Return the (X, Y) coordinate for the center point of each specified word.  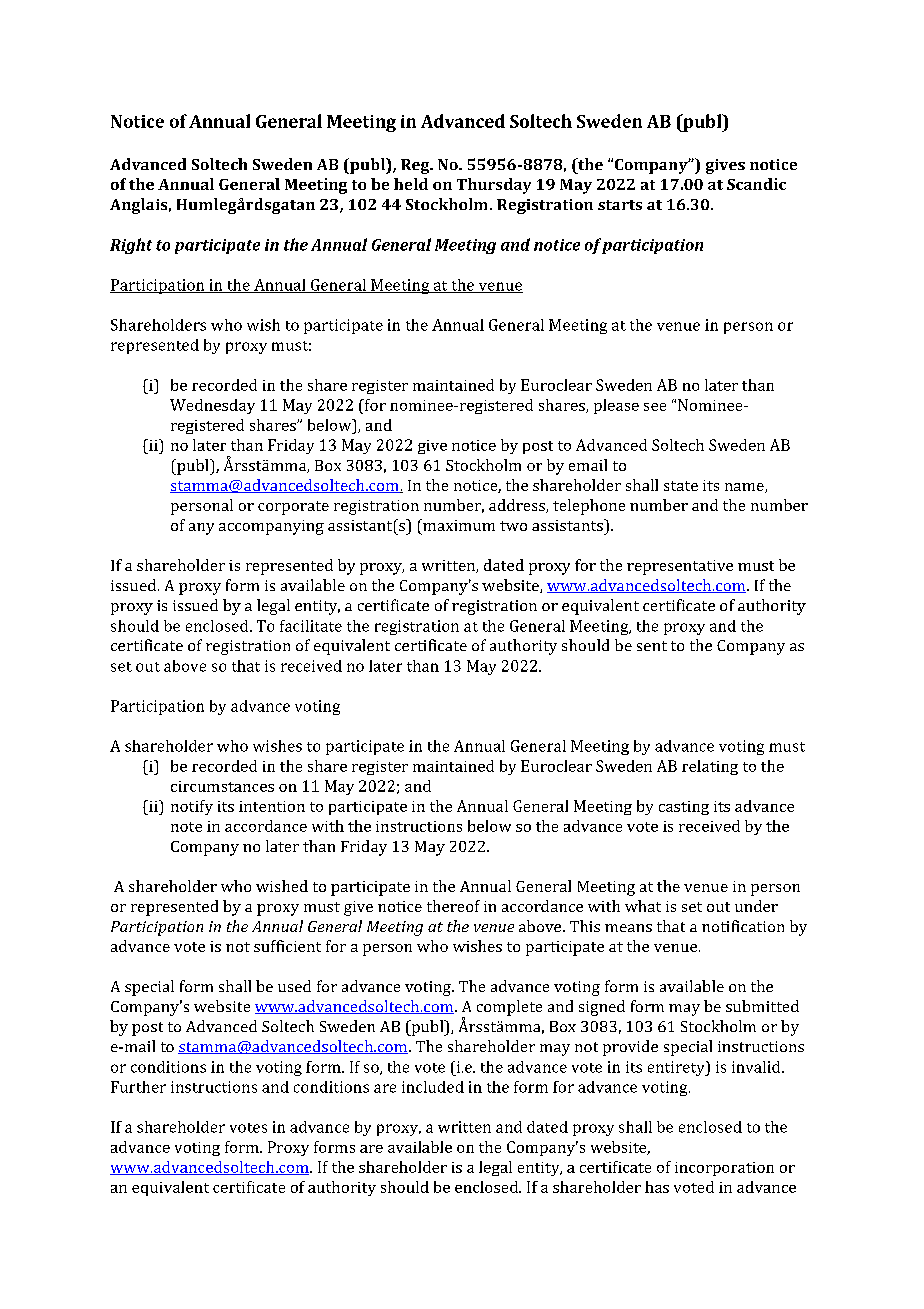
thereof (453, 906)
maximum (458, 525)
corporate (293, 508)
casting (684, 808)
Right (131, 246)
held (411, 184)
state (681, 486)
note (186, 827)
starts (620, 205)
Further (138, 1087)
